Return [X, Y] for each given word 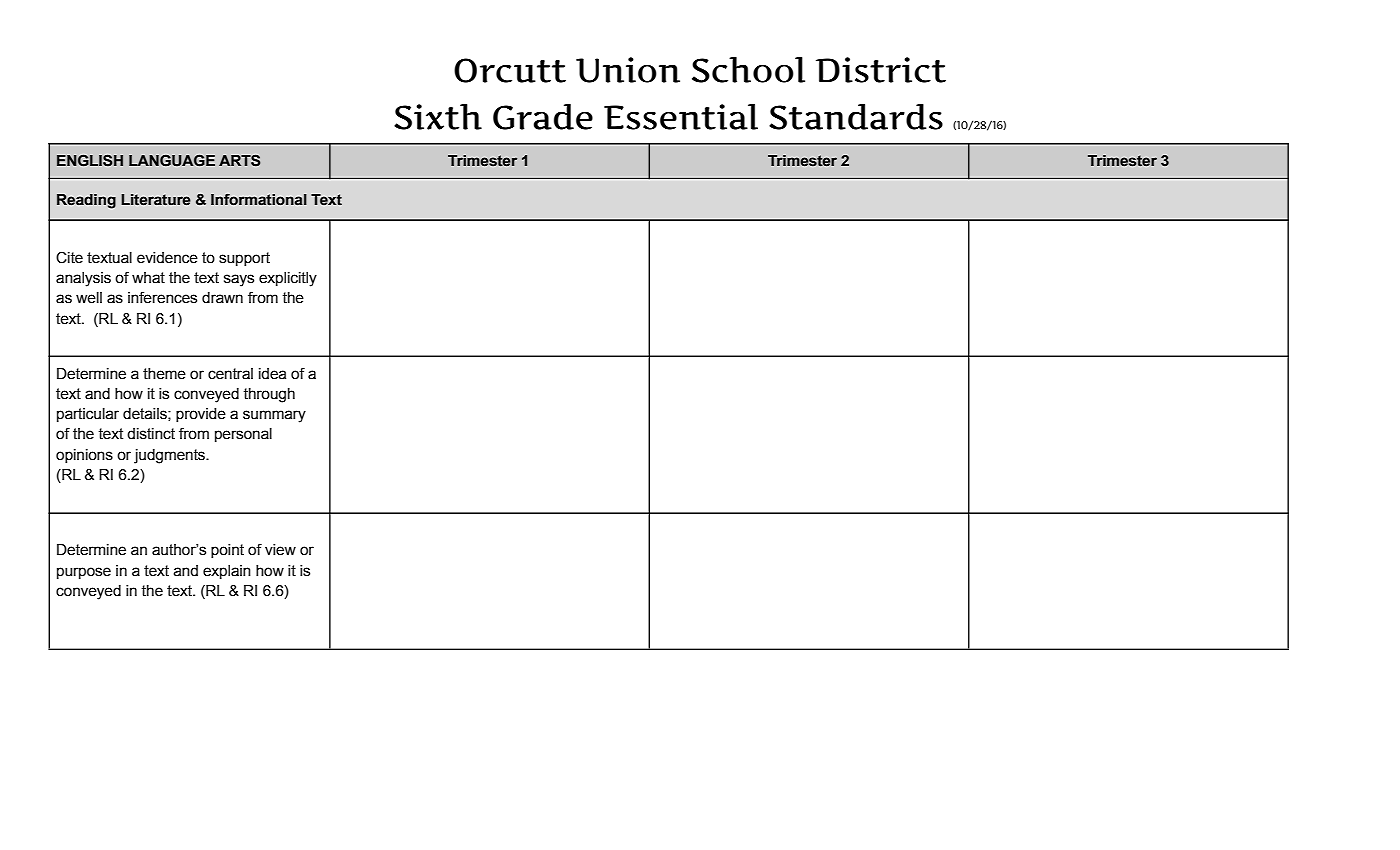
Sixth [438, 117]
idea [272, 374]
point [227, 551]
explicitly [288, 279]
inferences [162, 297]
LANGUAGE [172, 161]
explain [227, 572]
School [748, 70]
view [280, 550]
